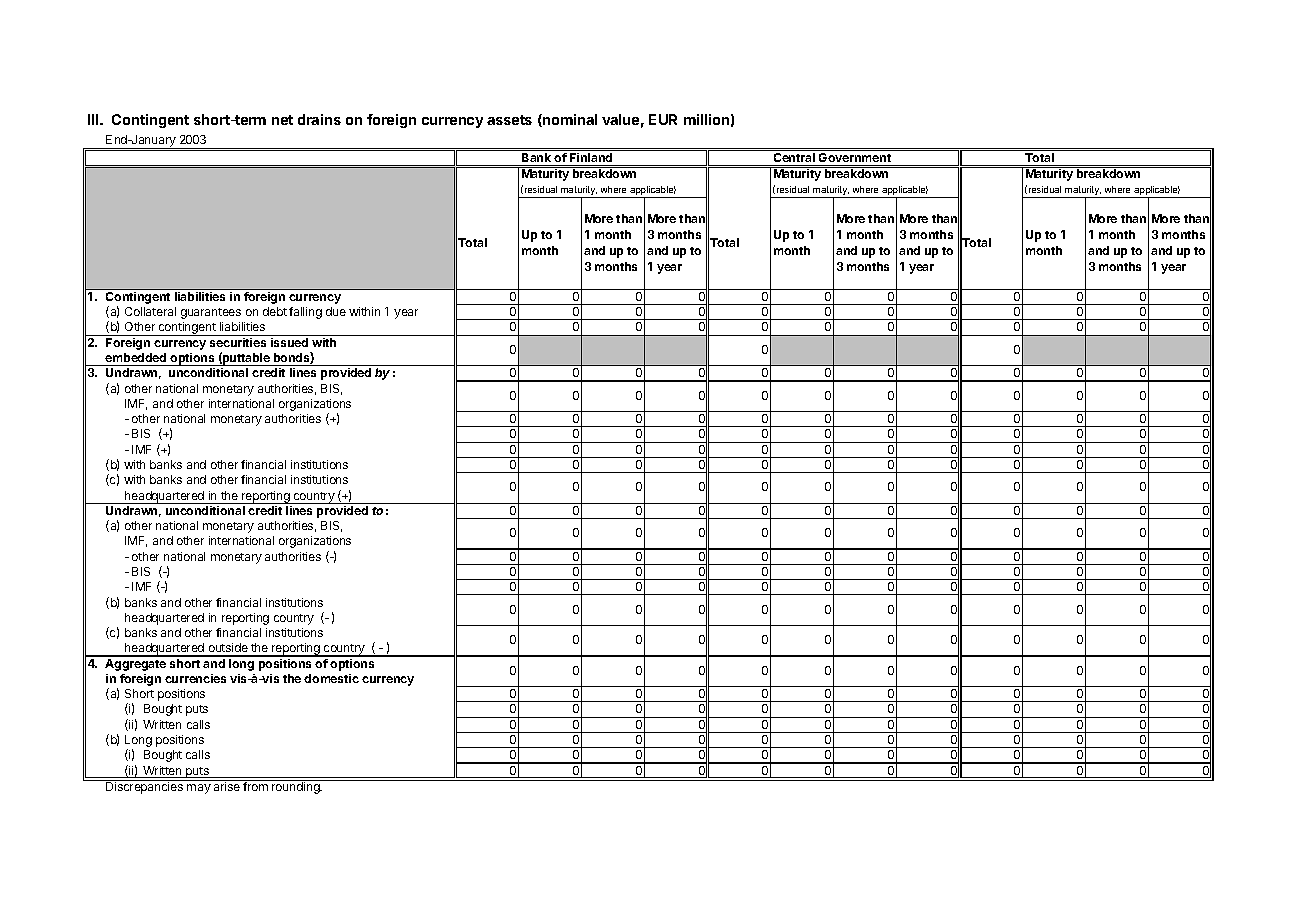  I want to click on may, so click(199, 789).
